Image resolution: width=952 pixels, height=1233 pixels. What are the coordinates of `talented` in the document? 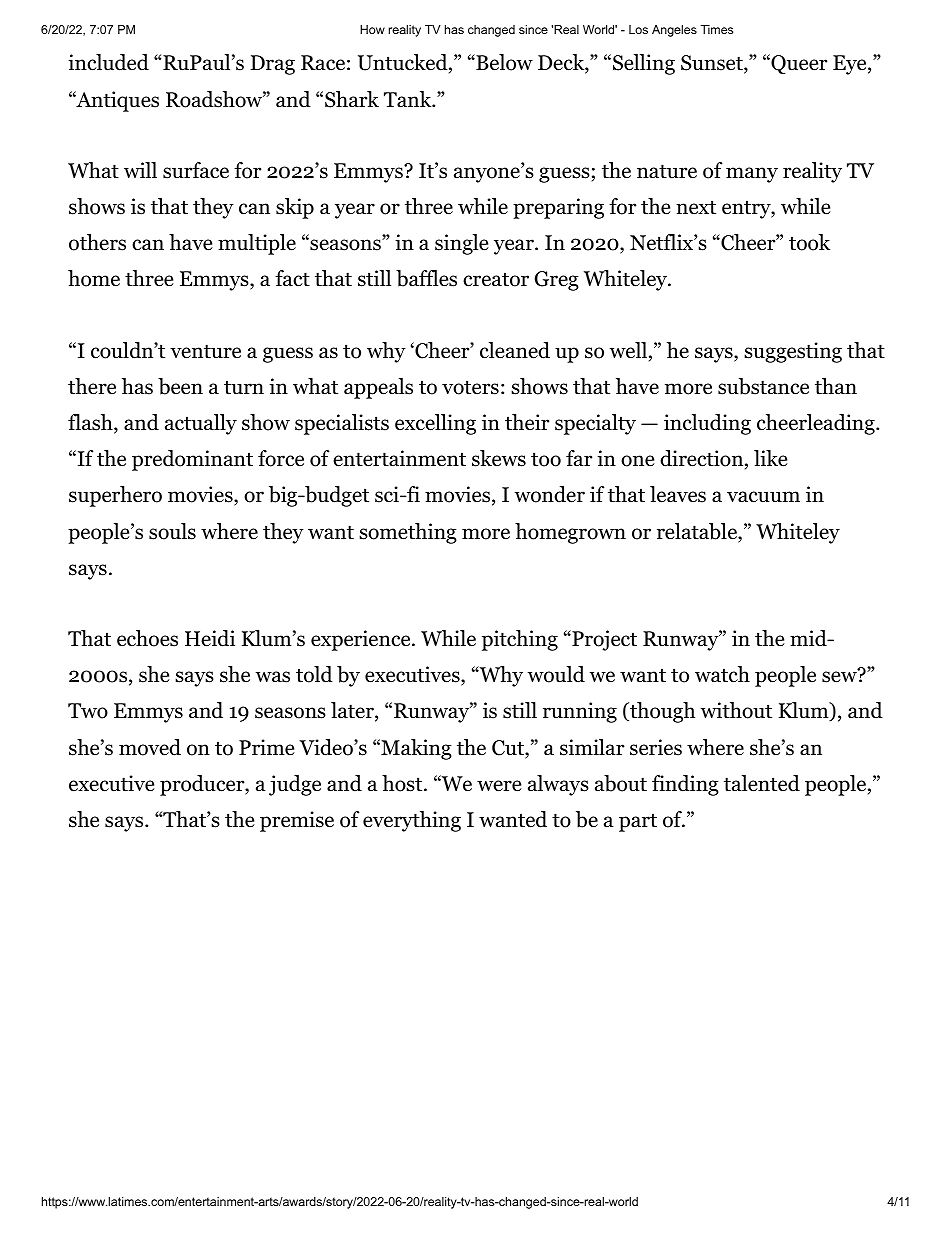 It's located at (762, 783).
